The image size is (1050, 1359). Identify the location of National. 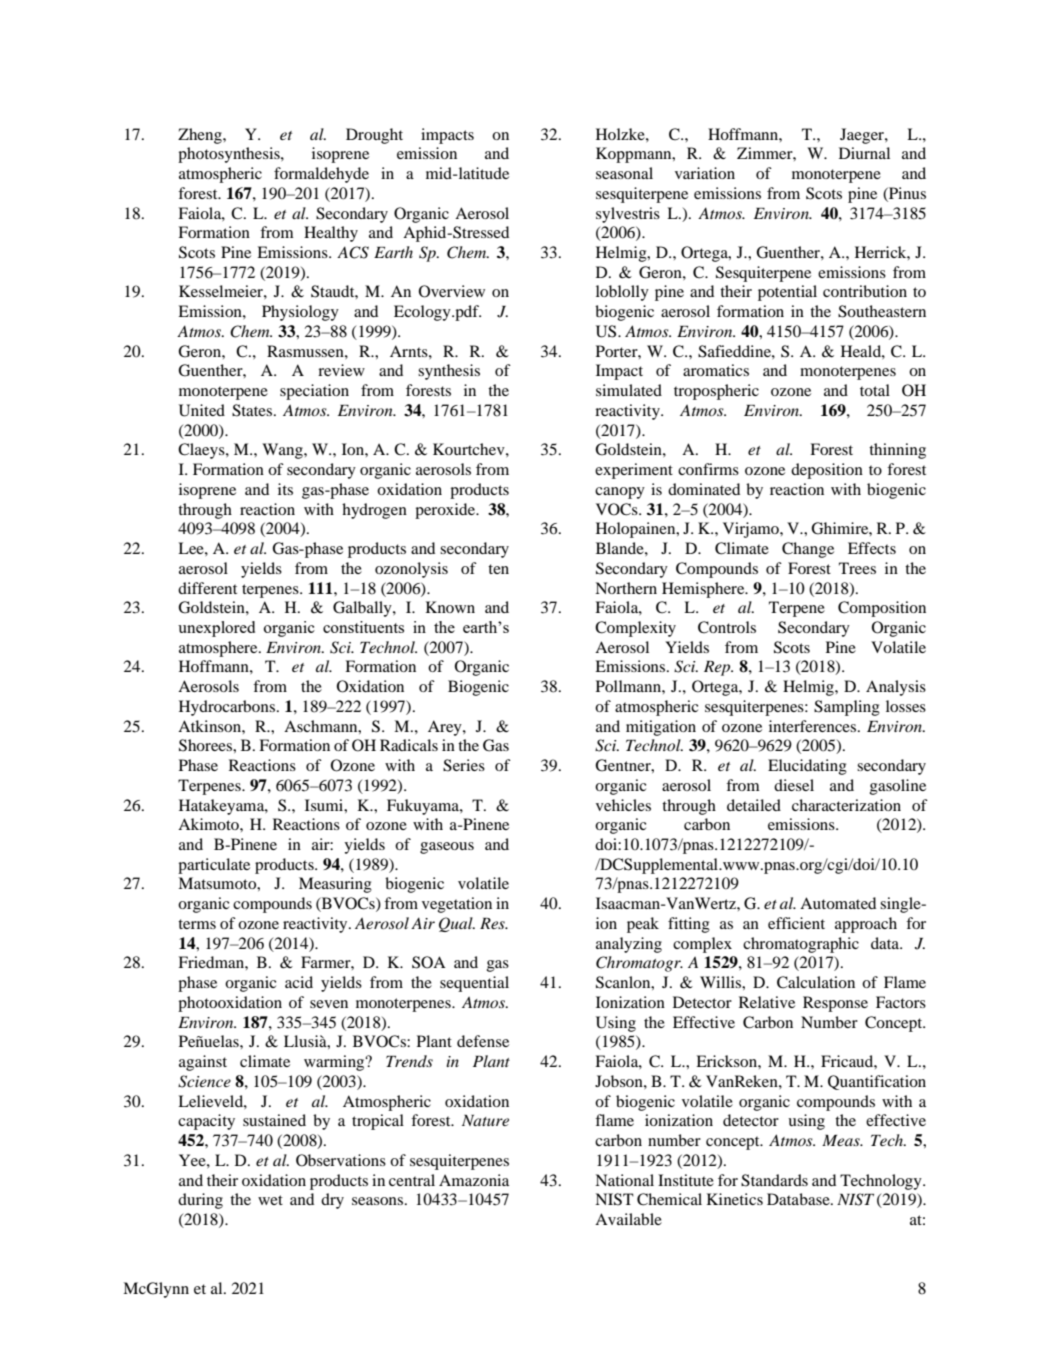
(624, 1180).
